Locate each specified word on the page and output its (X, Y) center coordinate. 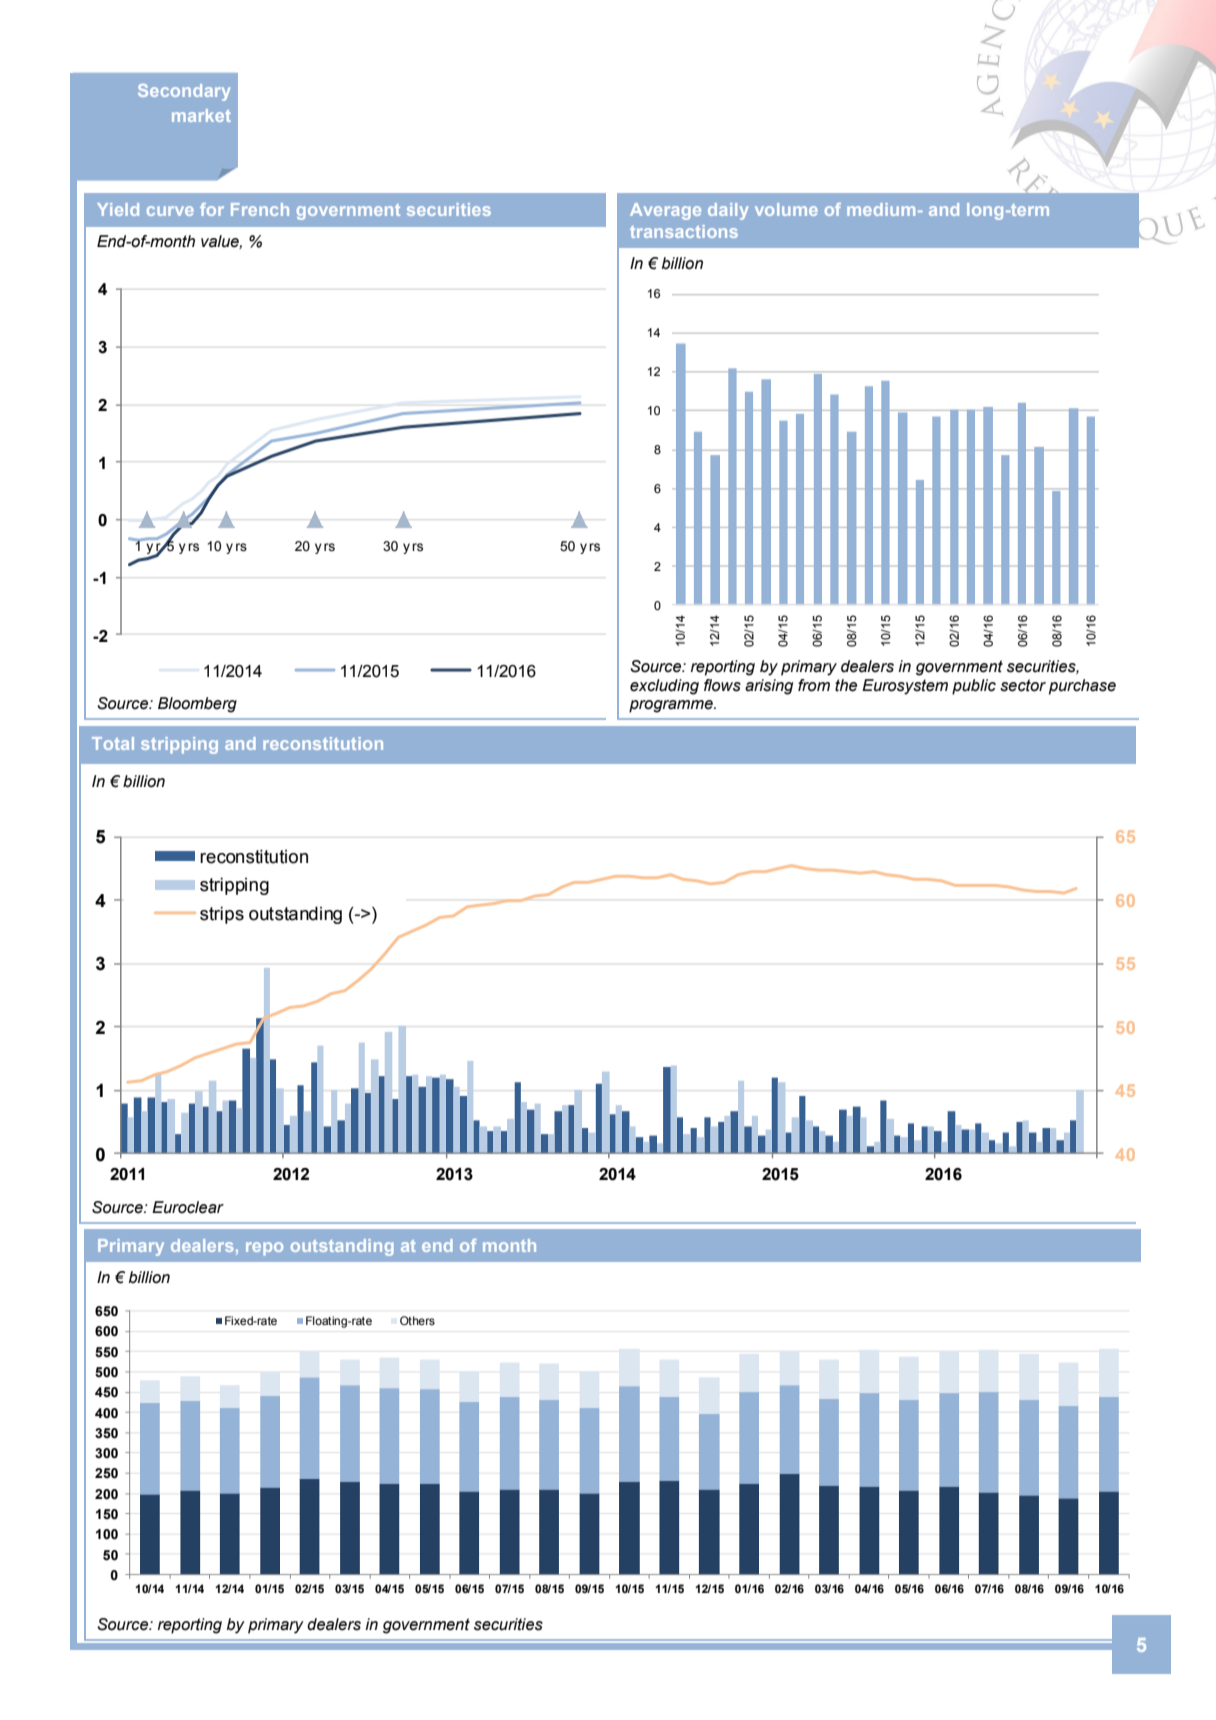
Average (665, 211)
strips (222, 915)
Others (417, 1320)
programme (672, 706)
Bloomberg (197, 705)
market (201, 115)
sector (1023, 685)
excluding (664, 687)
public (974, 687)
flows (722, 685)
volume (786, 209)
